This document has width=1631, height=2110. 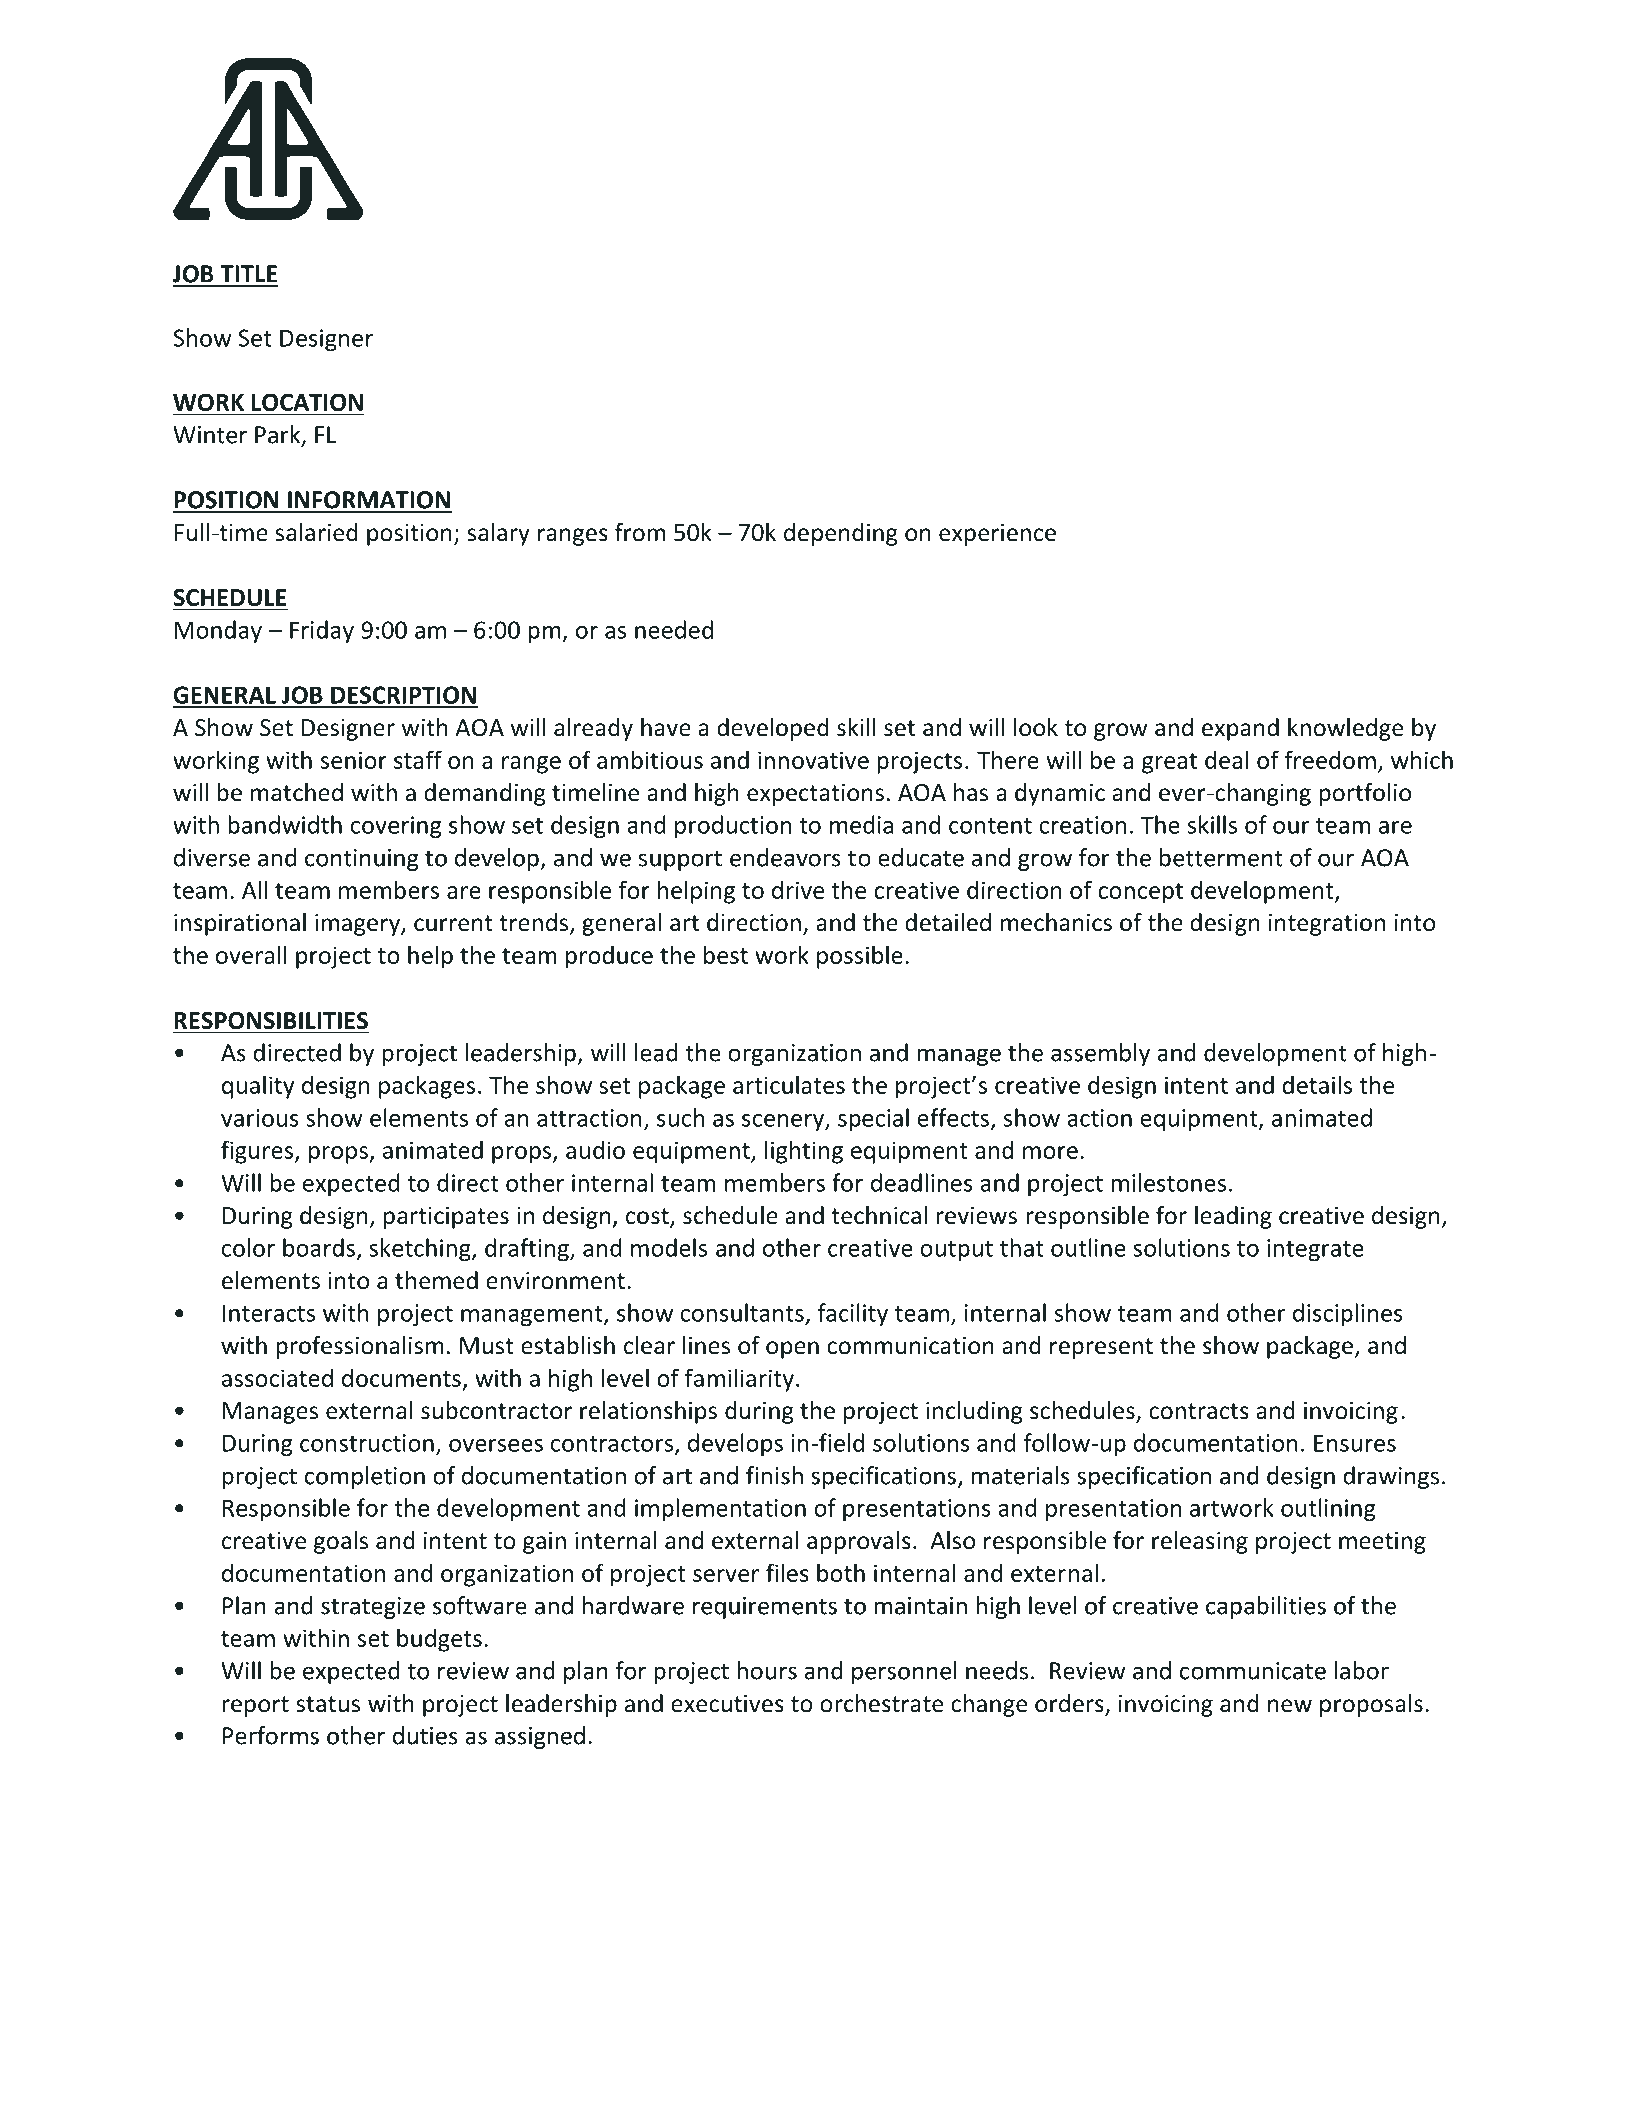 I want to click on depending, so click(x=840, y=534).
